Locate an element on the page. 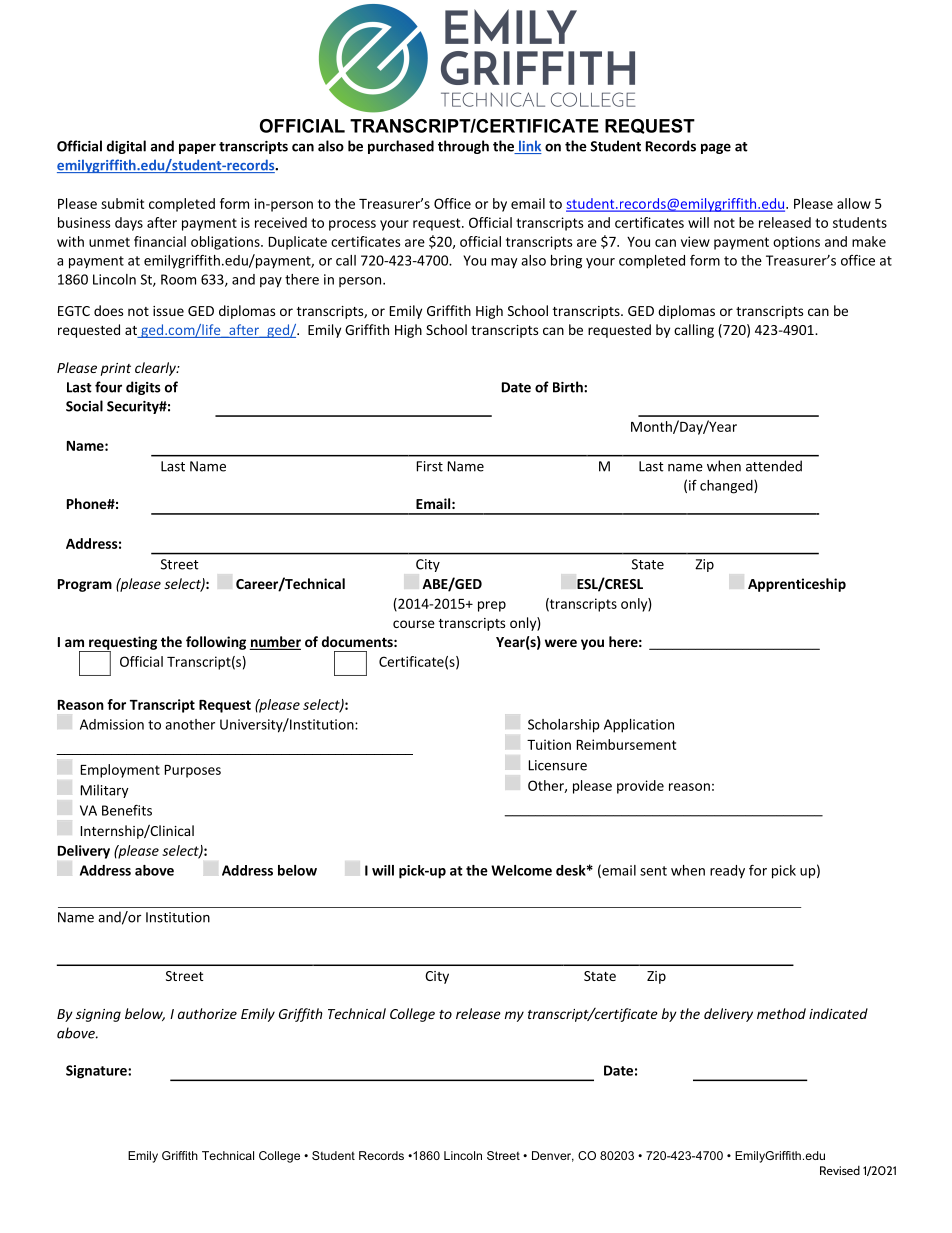 This document has height=1233, width=952. page is located at coordinates (716, 148).
